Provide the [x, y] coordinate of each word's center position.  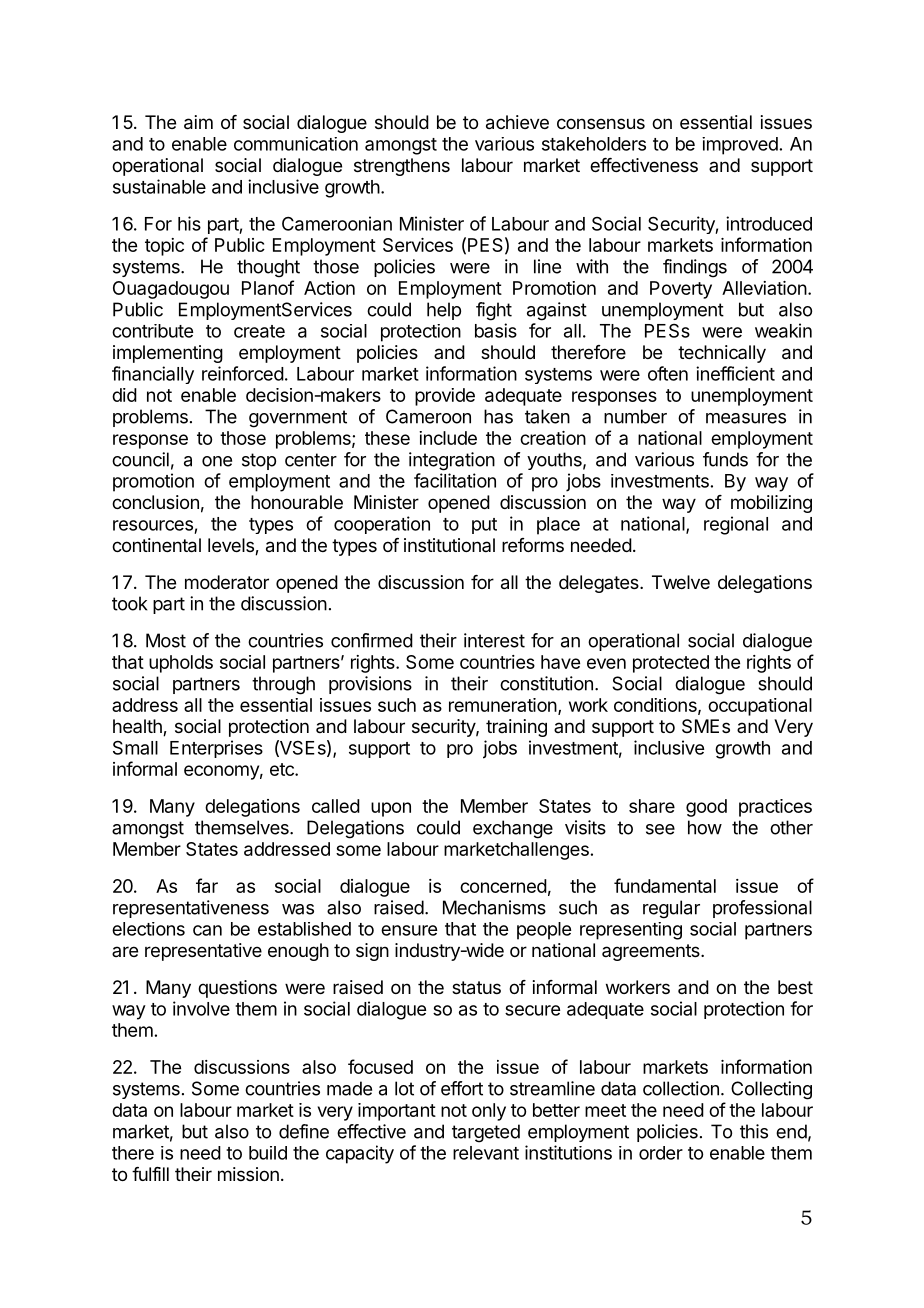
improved [740, 146]
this [754, 1131]
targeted [486, 1133]
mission [248, 1174]
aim [198, 122]
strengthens [402, 167]
